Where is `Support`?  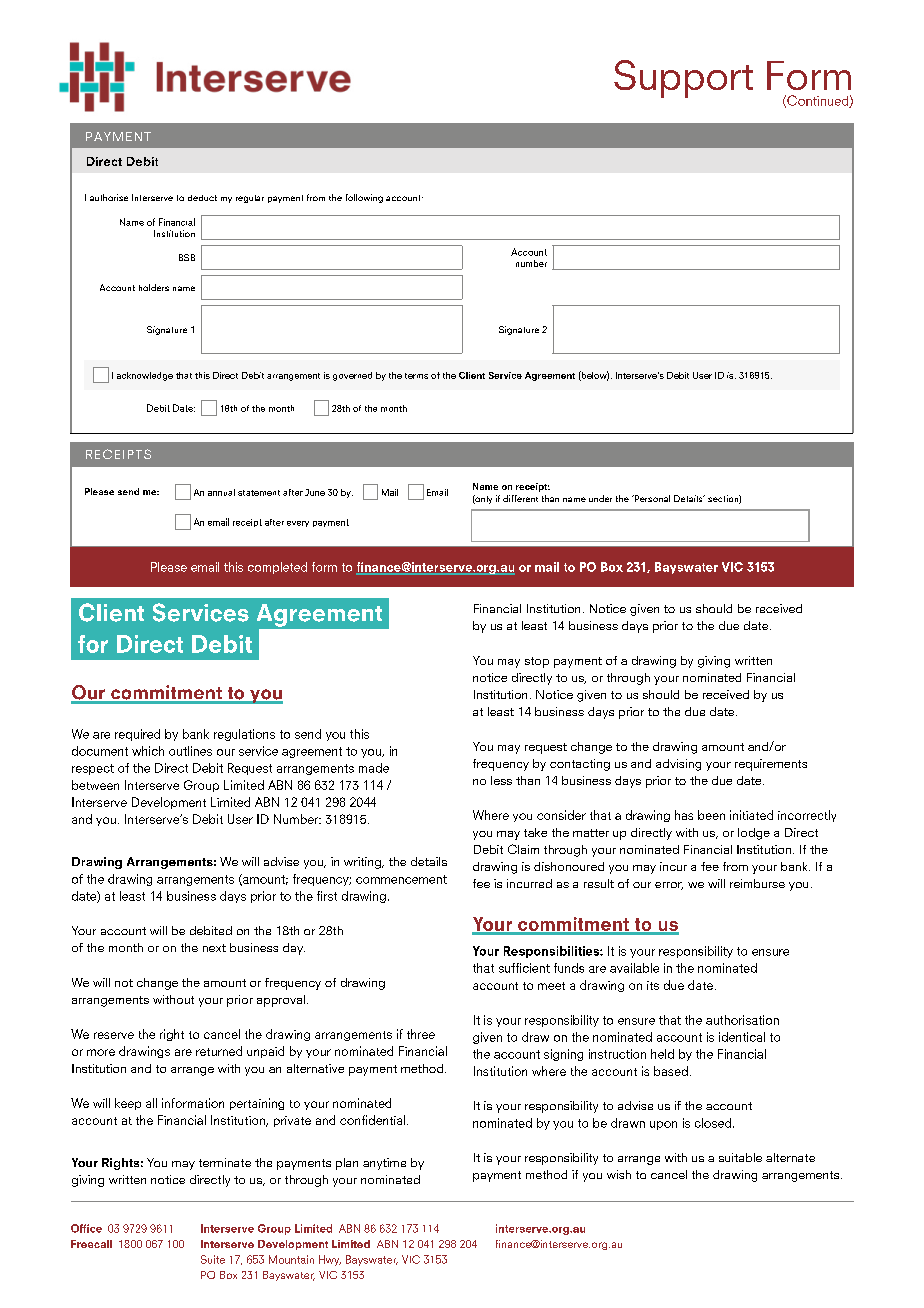 Support is located at coordinates (683, 79).
